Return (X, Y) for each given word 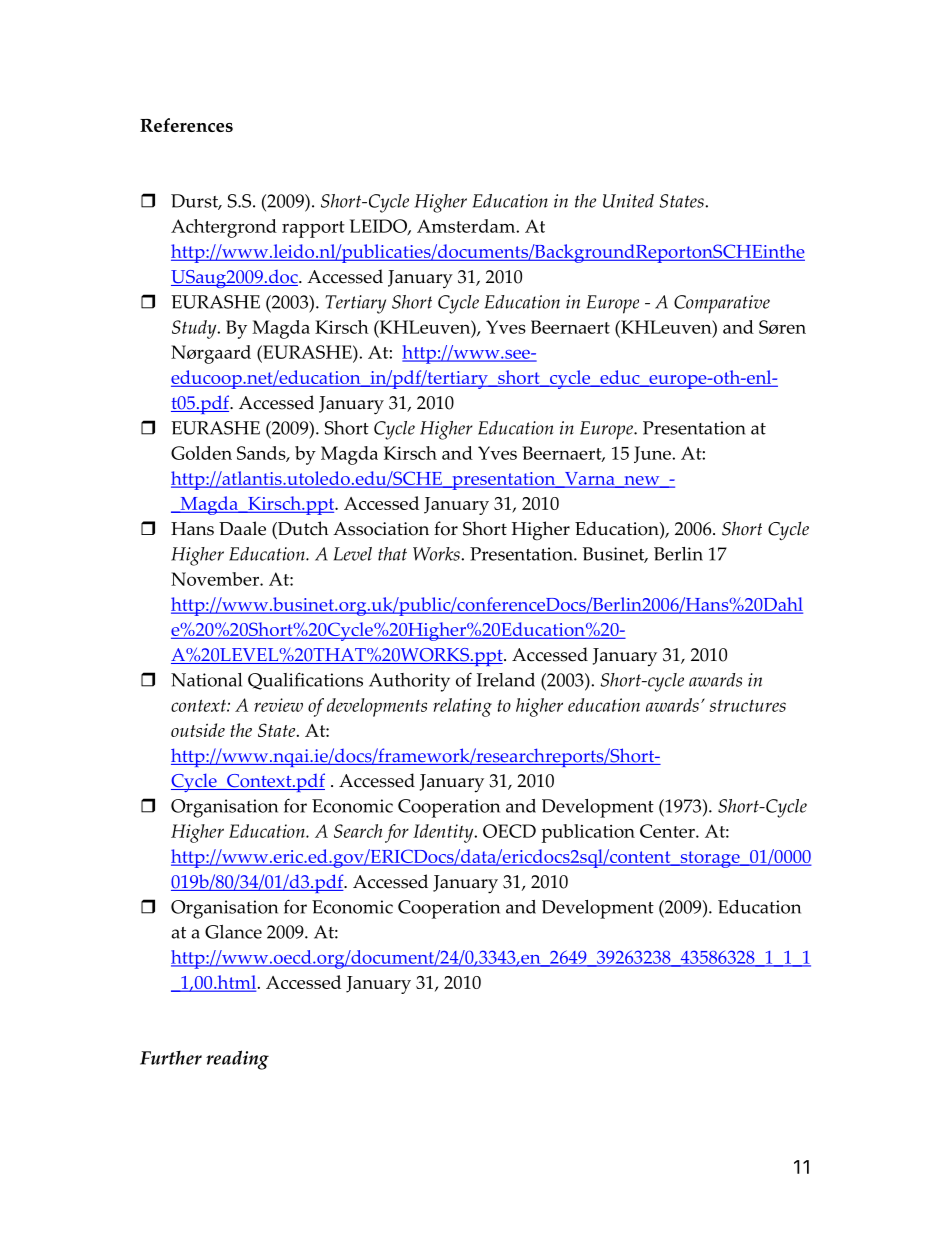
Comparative (722, 304)
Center (668, 831)
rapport (313, 229)
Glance (233, 932)
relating (462, 707)
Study (195, 329)
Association (381, 529)
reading (237, 1060)
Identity (444, 833)
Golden (201, 453)
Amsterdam (467, 226)
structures (748, 705)
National (206, 680)
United (628, 201)
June (653, 454)
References (186, 125)
